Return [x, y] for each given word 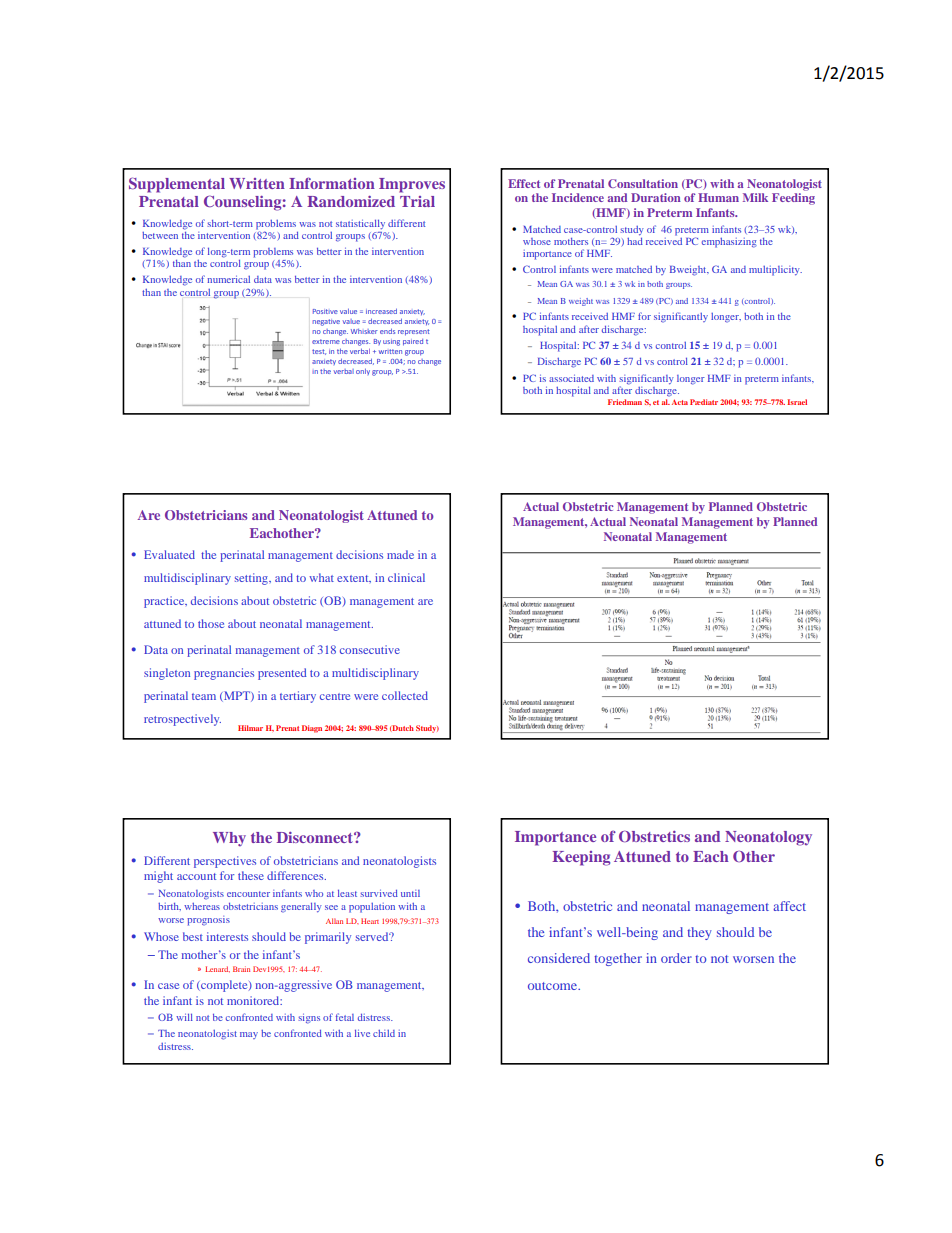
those [211, 623]
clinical [406, 577]
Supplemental [177, 185]
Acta [680, 402]
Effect [524, 183]
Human [718, 197]
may [249, 1035]
